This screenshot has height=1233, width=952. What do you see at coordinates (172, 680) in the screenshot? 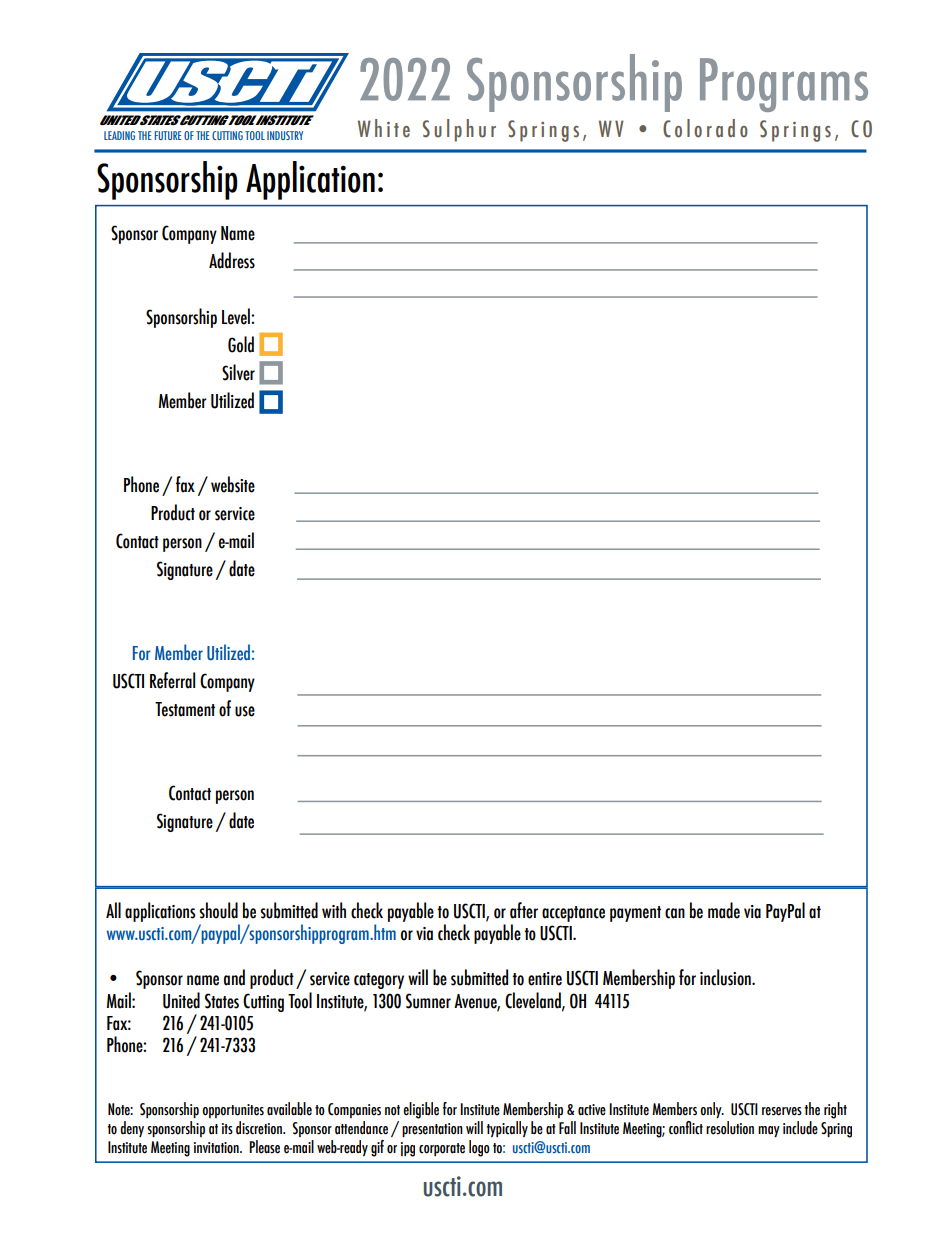
I see `Referral` at bounding box center [172, 680].
